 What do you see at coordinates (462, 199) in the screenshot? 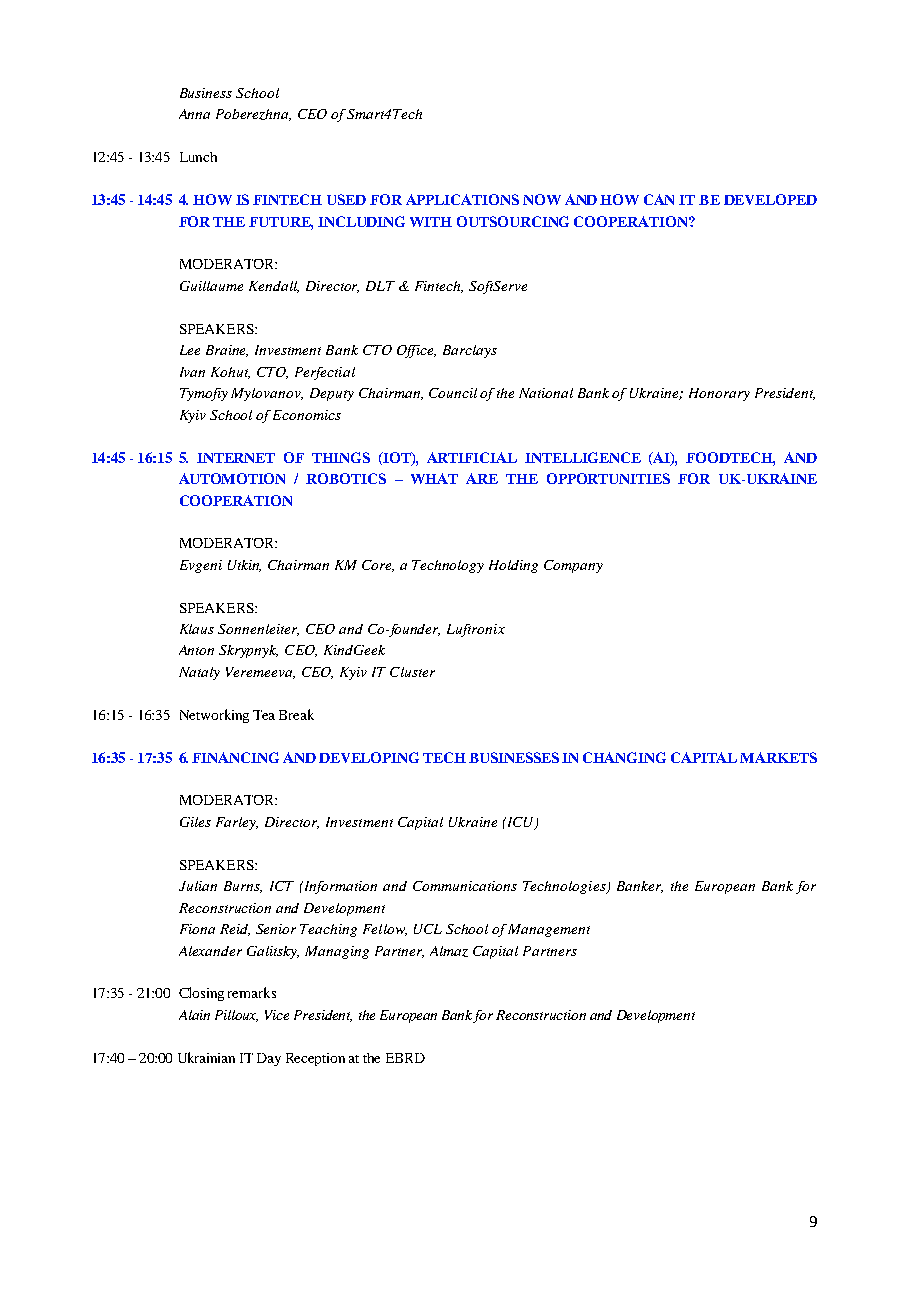
I see `APPLICATIONS` at bounding box center [462, 199].
